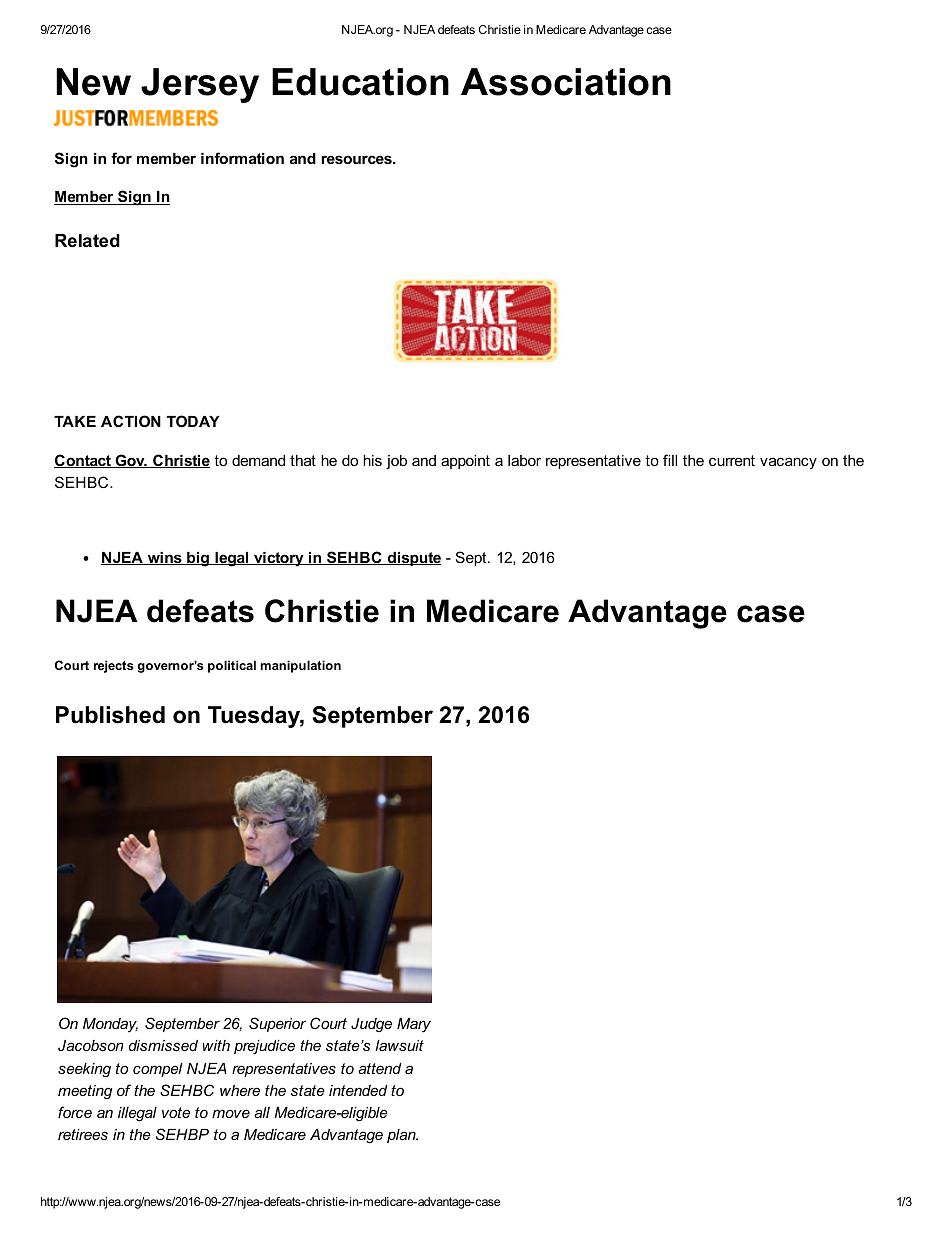 The image size is (952, 1233). Describe the element at coordinates (360, 82) in the page. I see `Education` at that location.
